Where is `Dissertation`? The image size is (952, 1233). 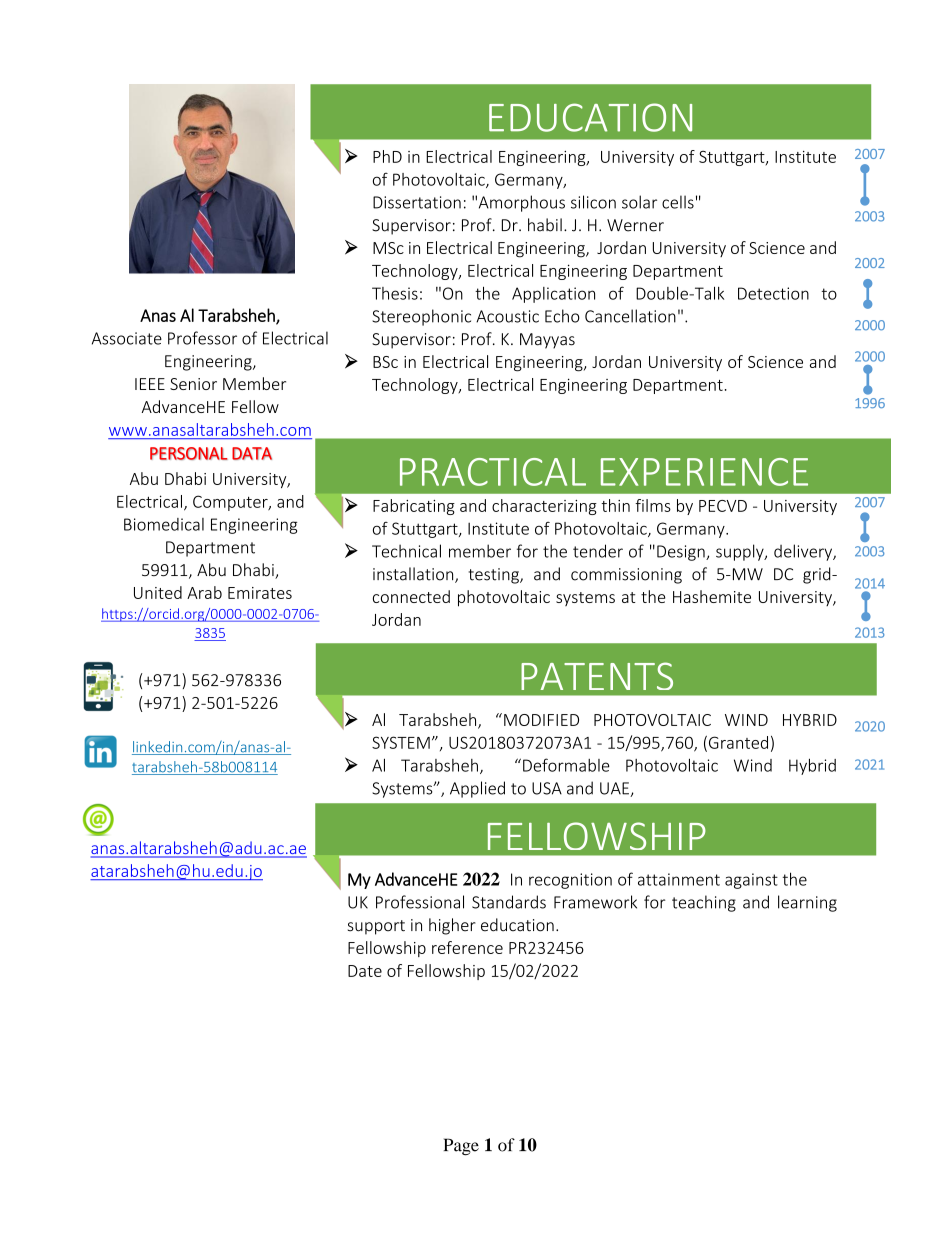
Dissertation is located at coordinates (417, 202).
